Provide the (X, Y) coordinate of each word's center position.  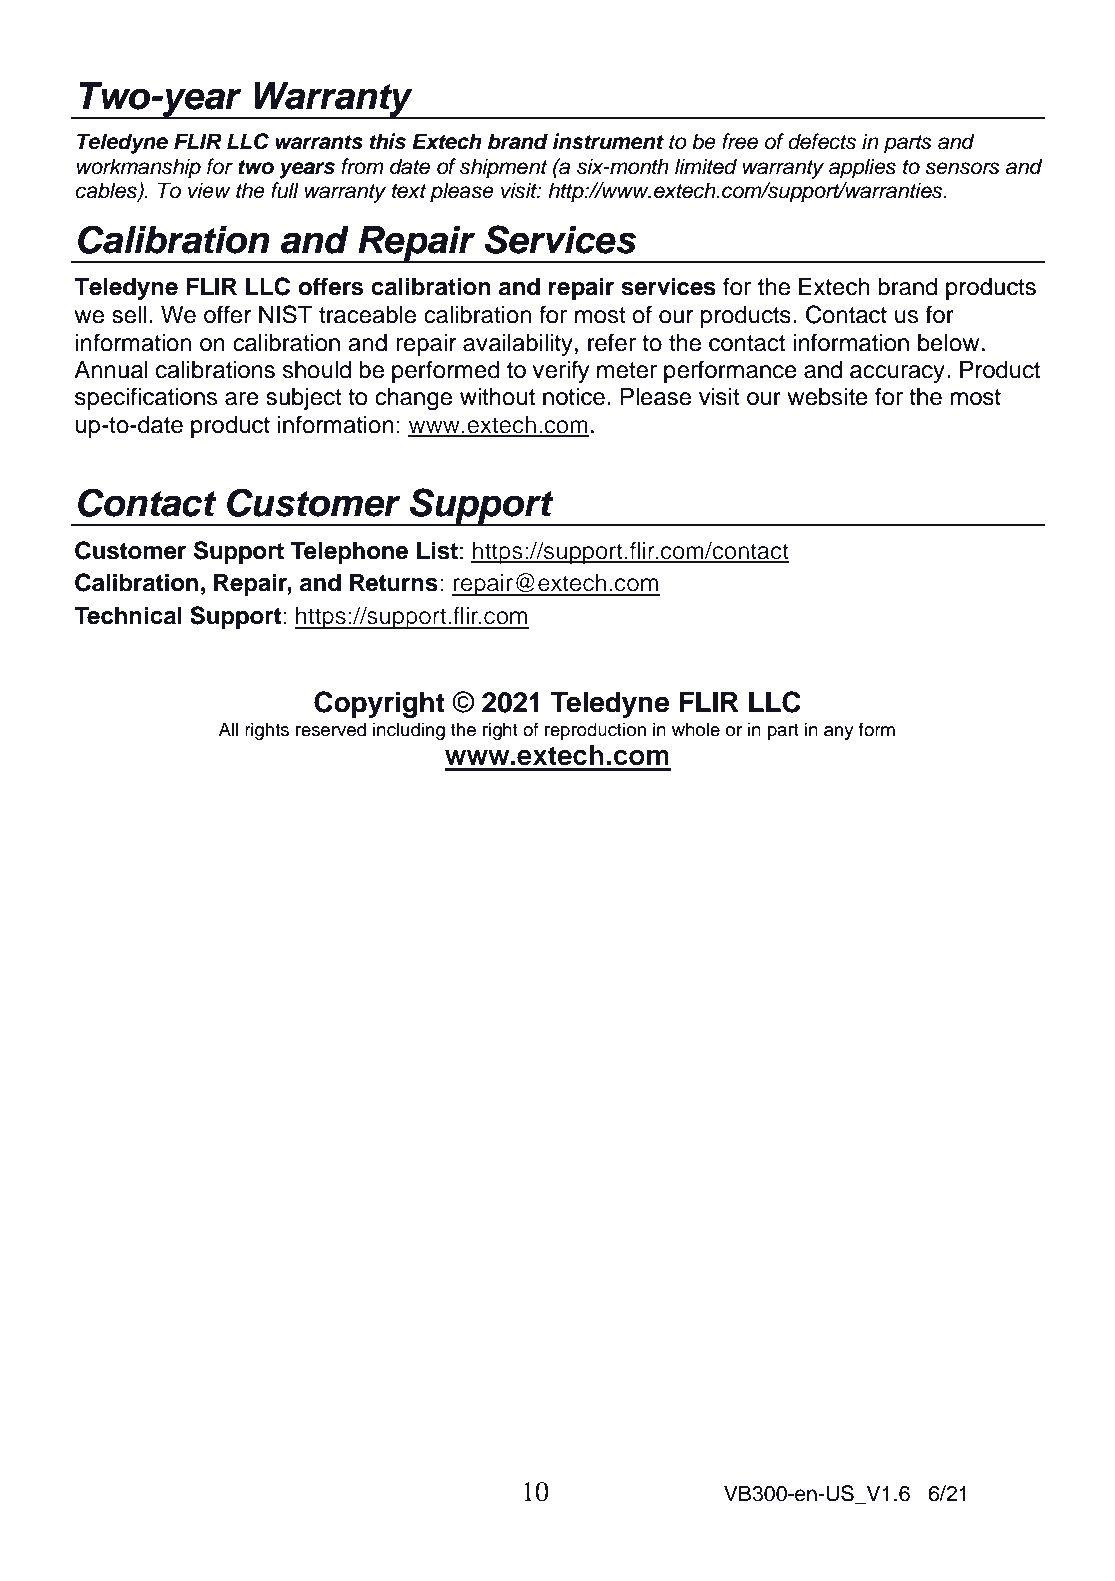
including (409, 731)
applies (862, 168)
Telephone (349, 553)
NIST (285, 314)
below (948, 343)
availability (518, 345)
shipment (503, 168)
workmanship (139, 168)
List (437, 550)
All (228, 729)
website (828, 397)
